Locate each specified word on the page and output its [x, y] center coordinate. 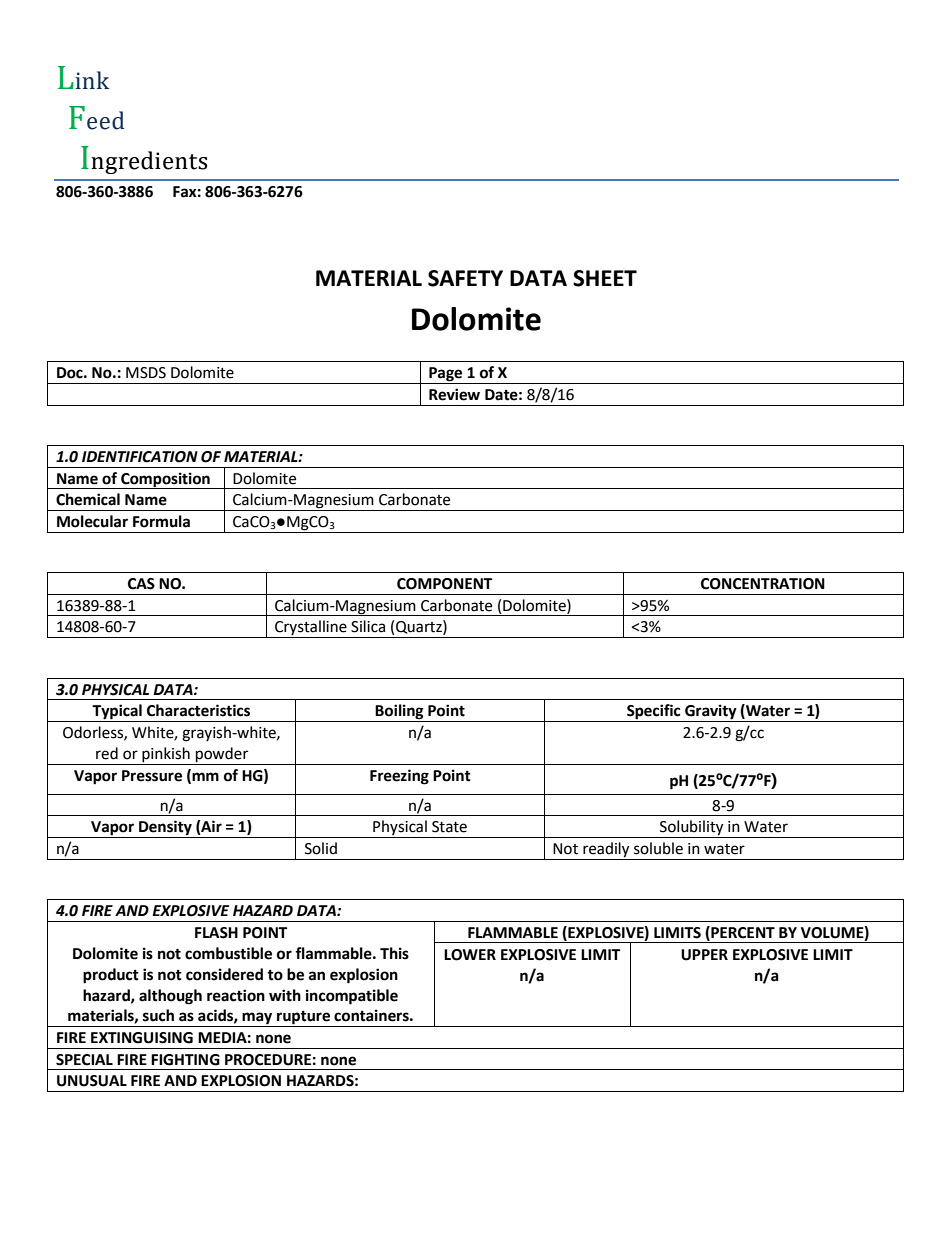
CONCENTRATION [763, 584]
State [449, 827]
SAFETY [465, 278]
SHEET [605, 278]
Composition [165, 480]
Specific [654, 713]
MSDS [146, 373]
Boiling [400, 713]
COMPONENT [444, 584]
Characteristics [198, 710]
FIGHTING [185, 1060]
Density [165, 829]
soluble [658, 848]
